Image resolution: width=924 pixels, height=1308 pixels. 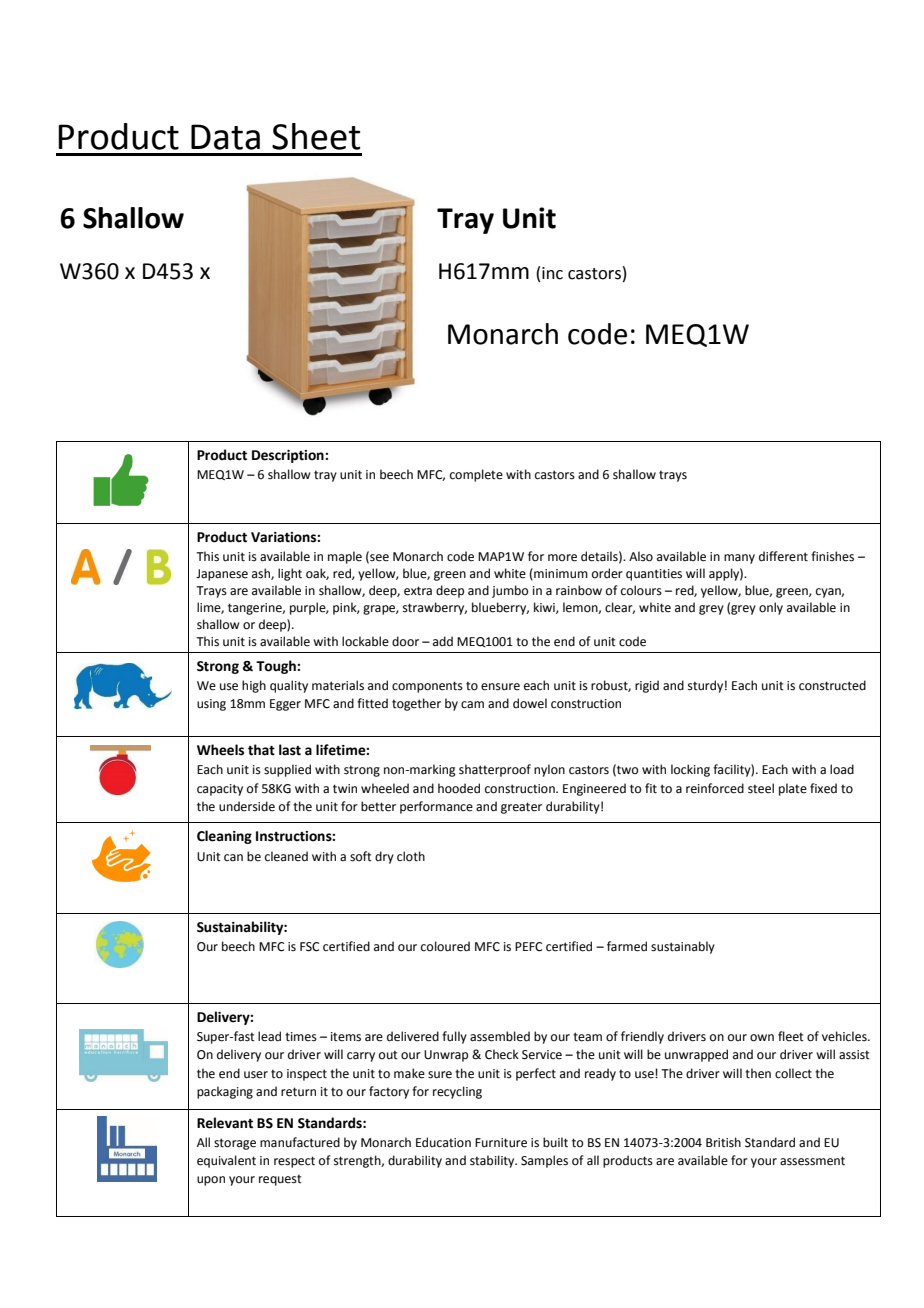 I want to click on manufactured, so click(x=300, y=1142).
